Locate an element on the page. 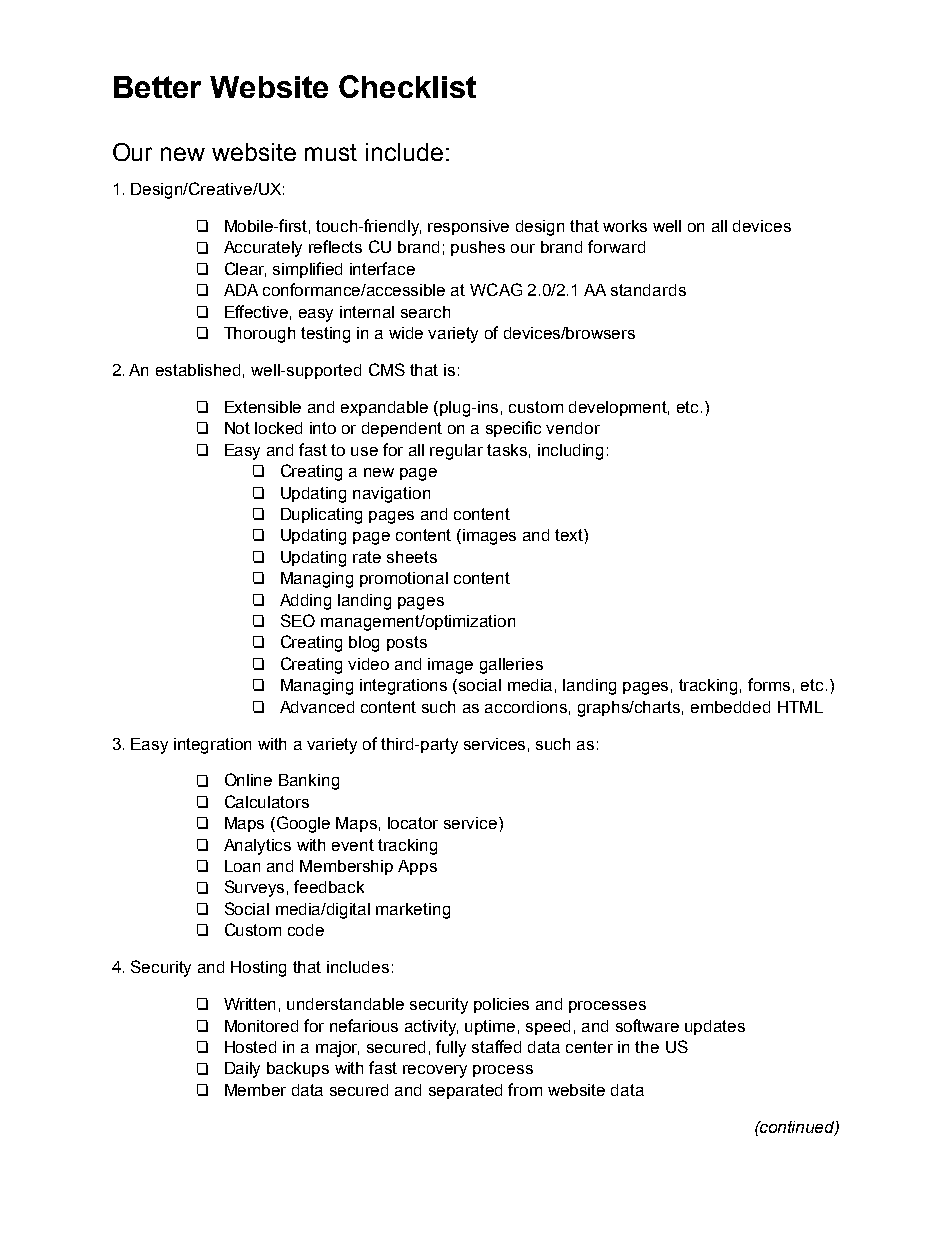  works is located at coordinates (625, 226).
